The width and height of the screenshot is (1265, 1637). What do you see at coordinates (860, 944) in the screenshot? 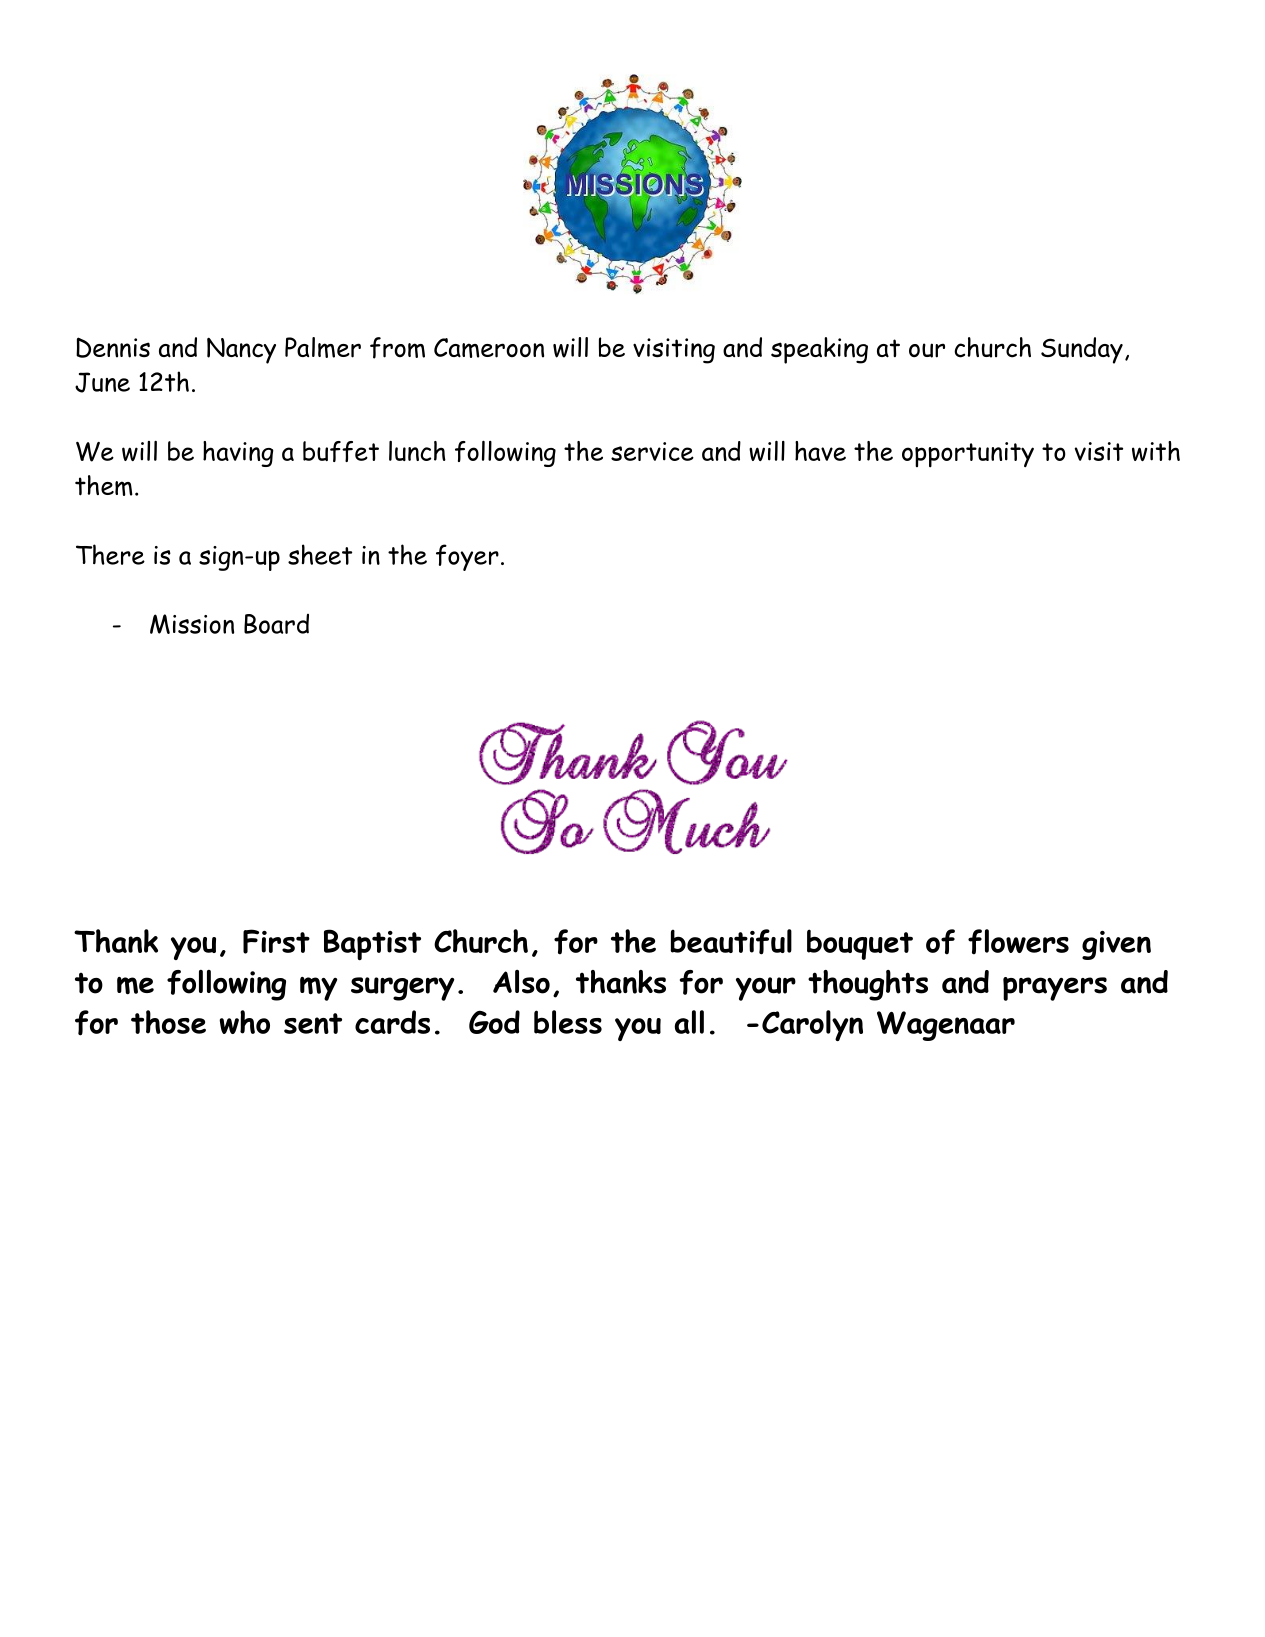
I see `bouquet` at bounding box center [860, 944].
